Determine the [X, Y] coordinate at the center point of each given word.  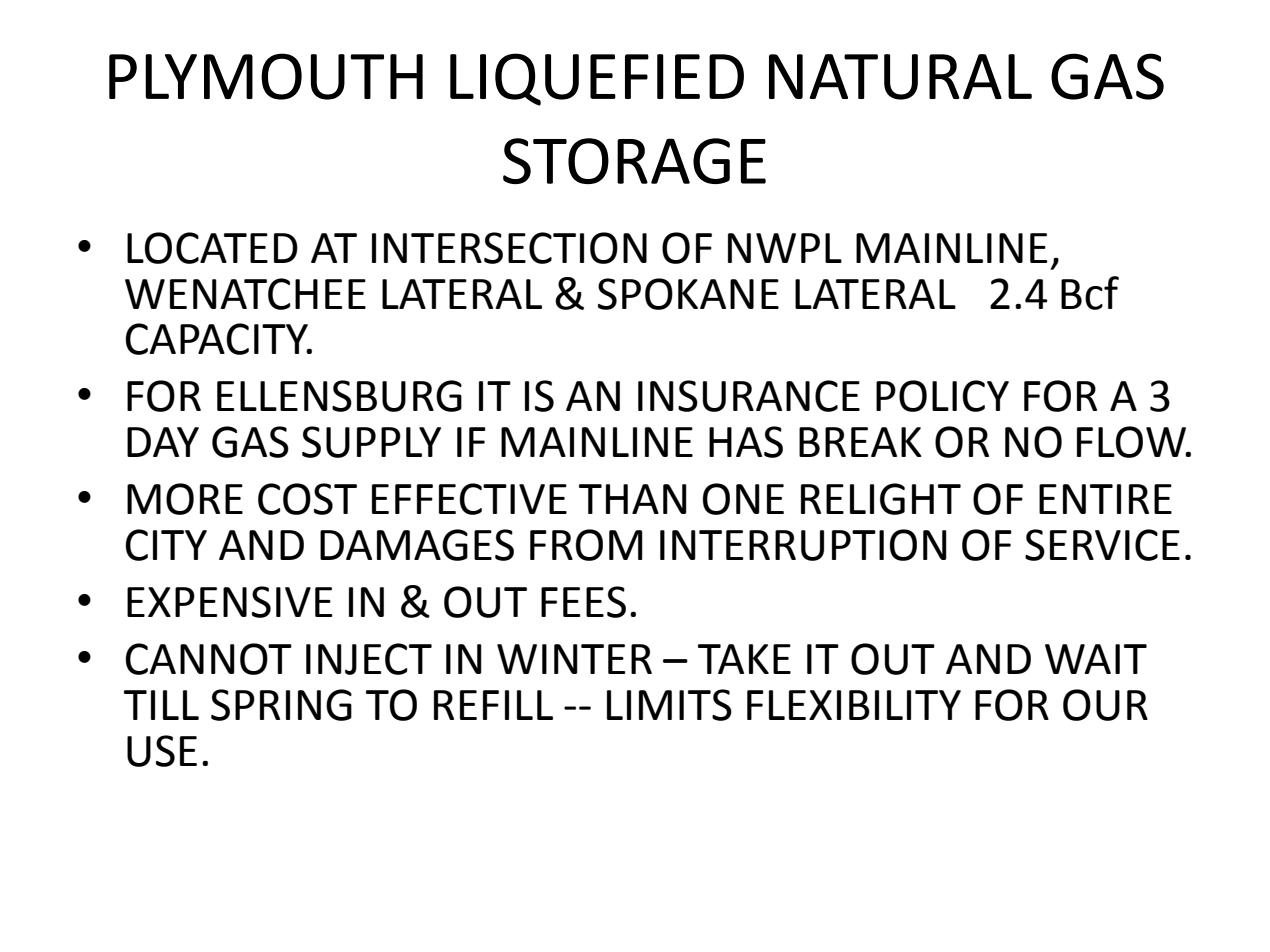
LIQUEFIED [597, 79]
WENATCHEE [245, 294]
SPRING [281, 705]
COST [307, 499]
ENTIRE [1105, 499]
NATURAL [900, 77]
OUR [1105, 705]
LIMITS [669, 705]
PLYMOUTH [266, 76]
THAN [633, 499]
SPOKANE [688, 294]
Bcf [1090, 293]
